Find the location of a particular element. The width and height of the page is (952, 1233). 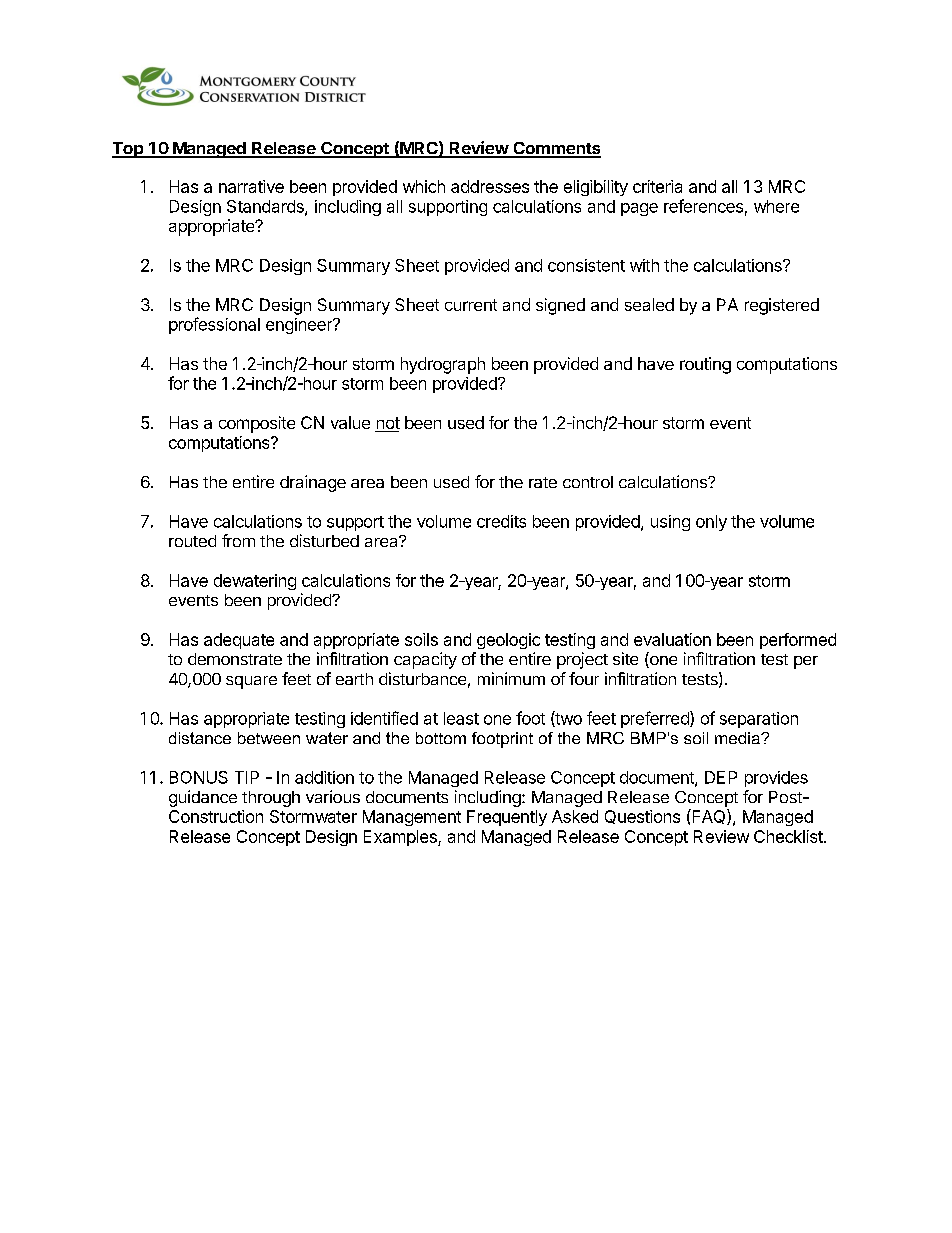

criteria is located at coordinates (657, 186).
